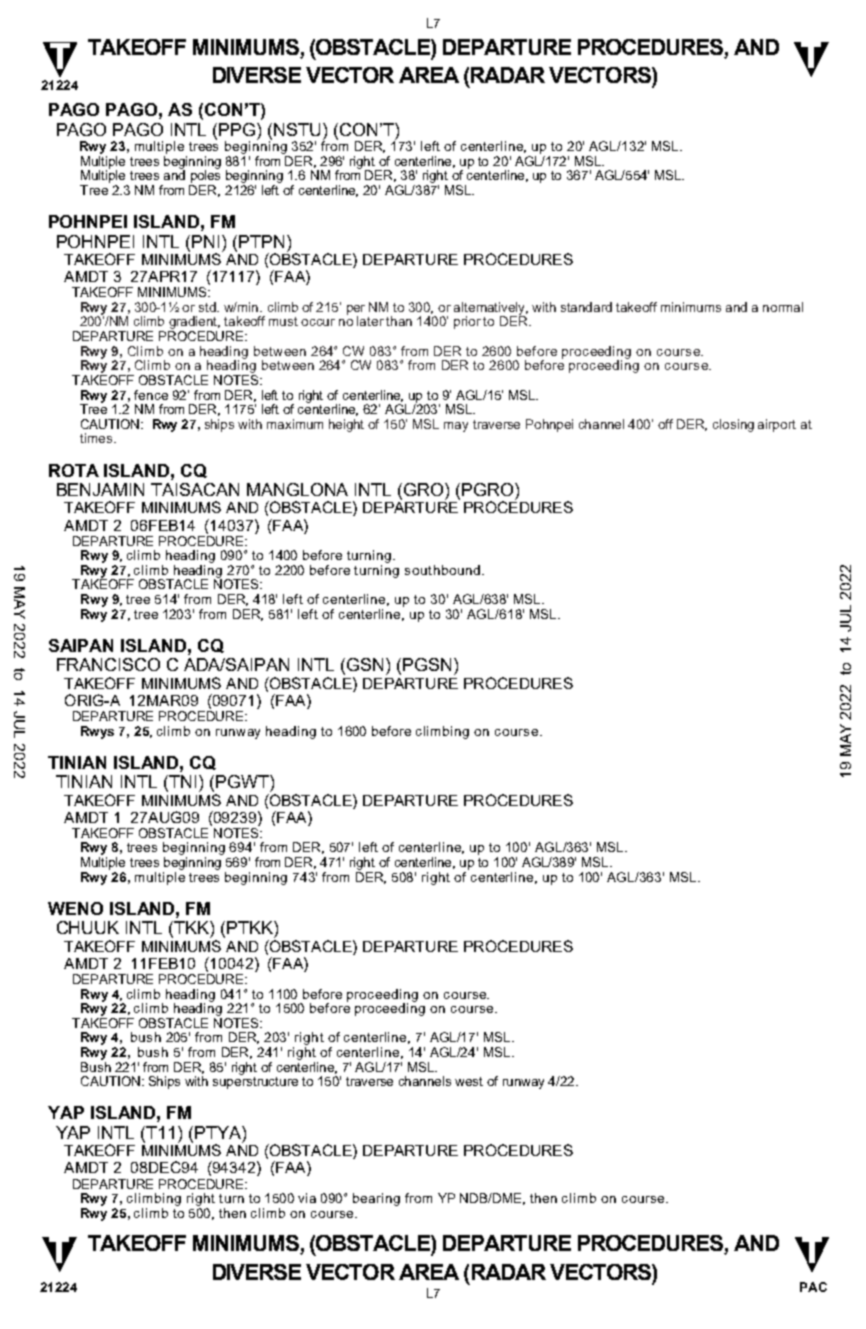 The height and width of the image is (1329, 866). I want to click on closing, so click(733, 425).
